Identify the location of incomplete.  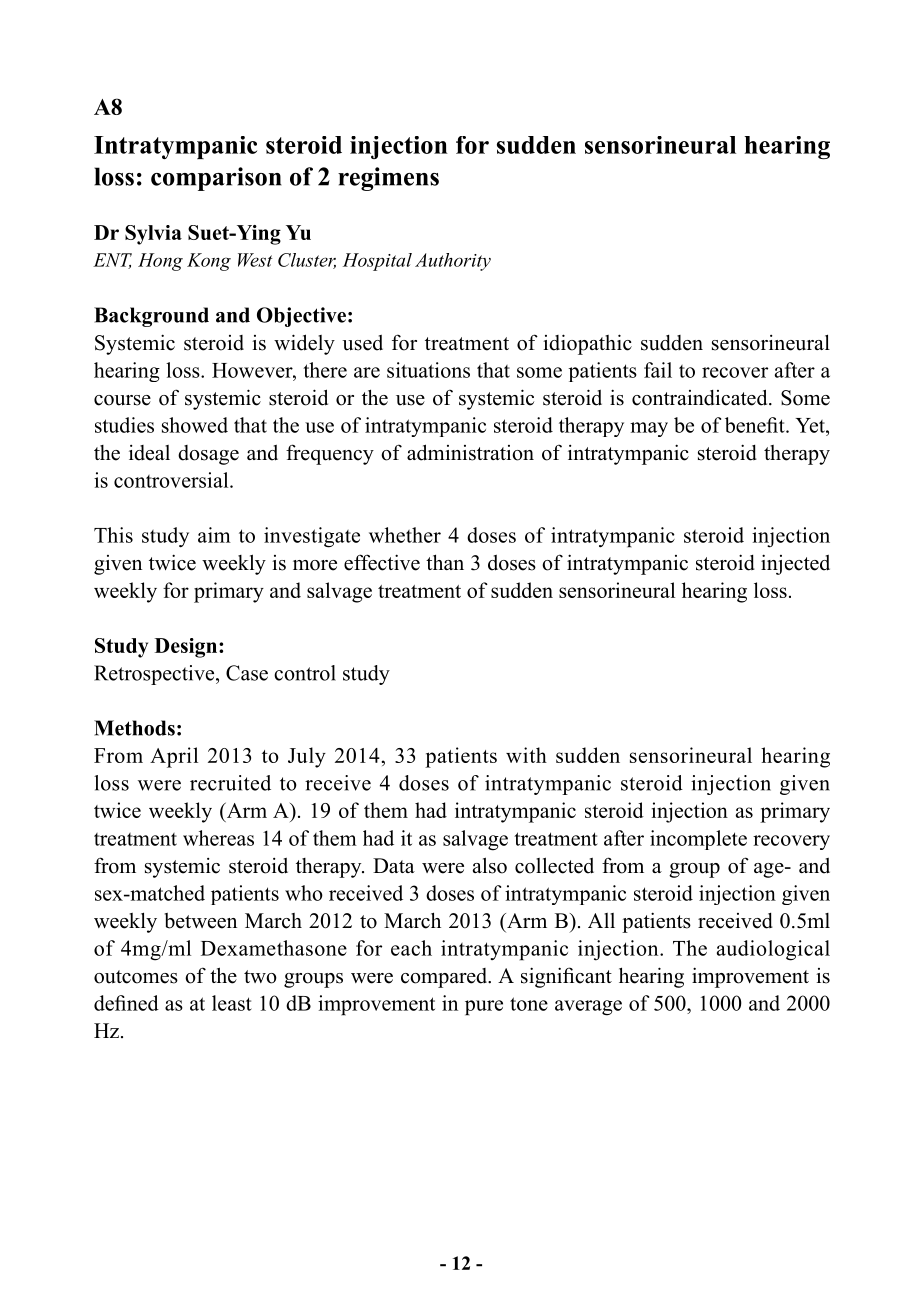
(698, 840).
